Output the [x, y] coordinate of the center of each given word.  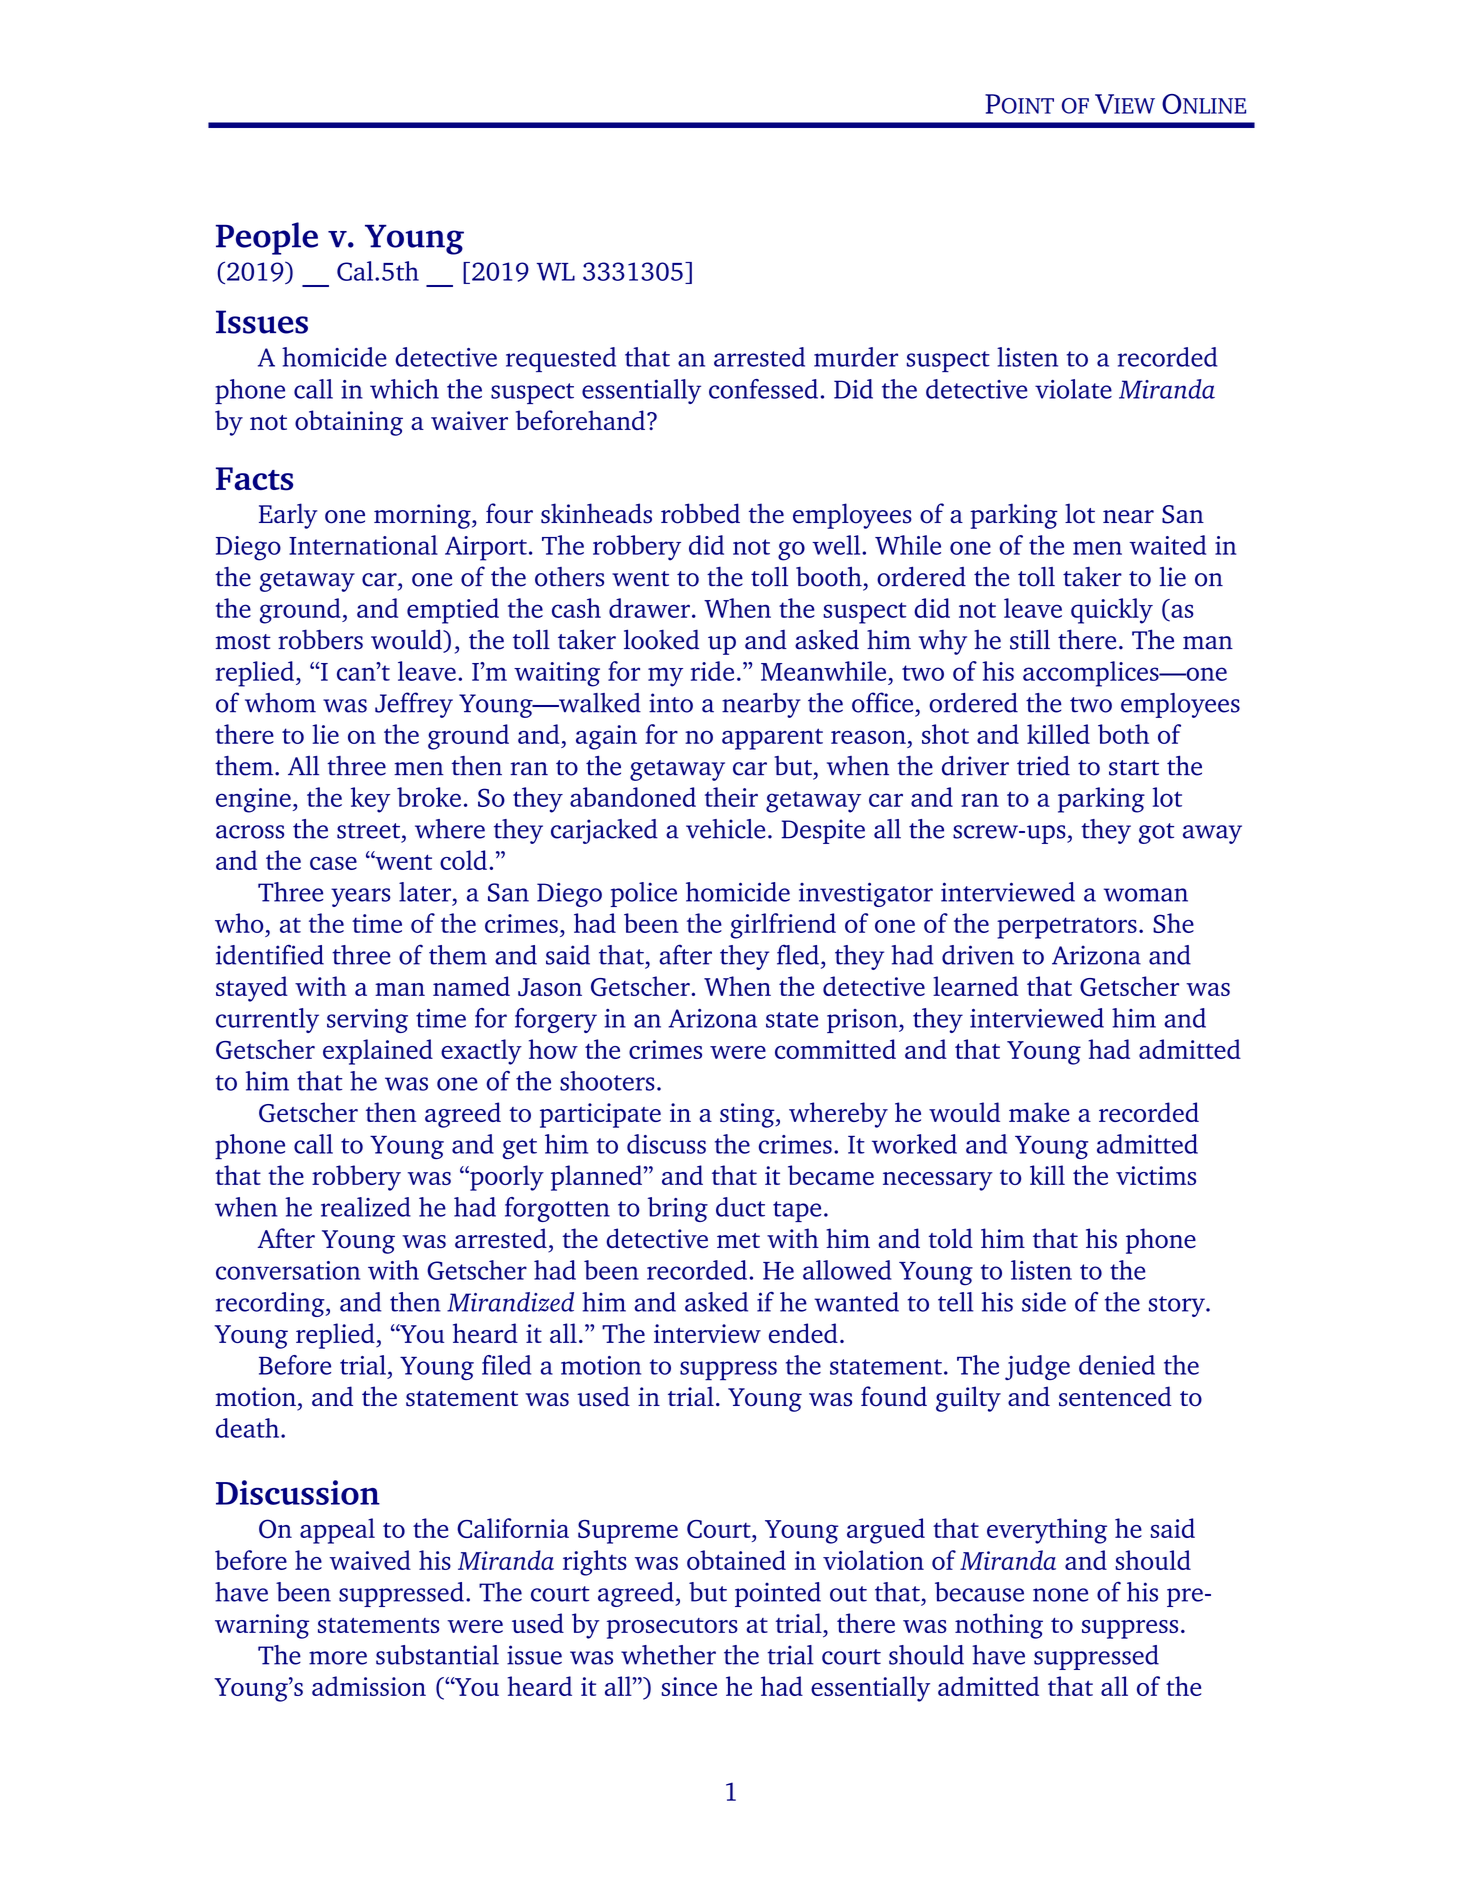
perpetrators [1067, 928]
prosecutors [672, 1628]
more [338, 1658]
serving [367, 1021]
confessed [763, 389]
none [1060, 1595]
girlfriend [783, 926]
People [267, 238]
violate [1073, 389]
